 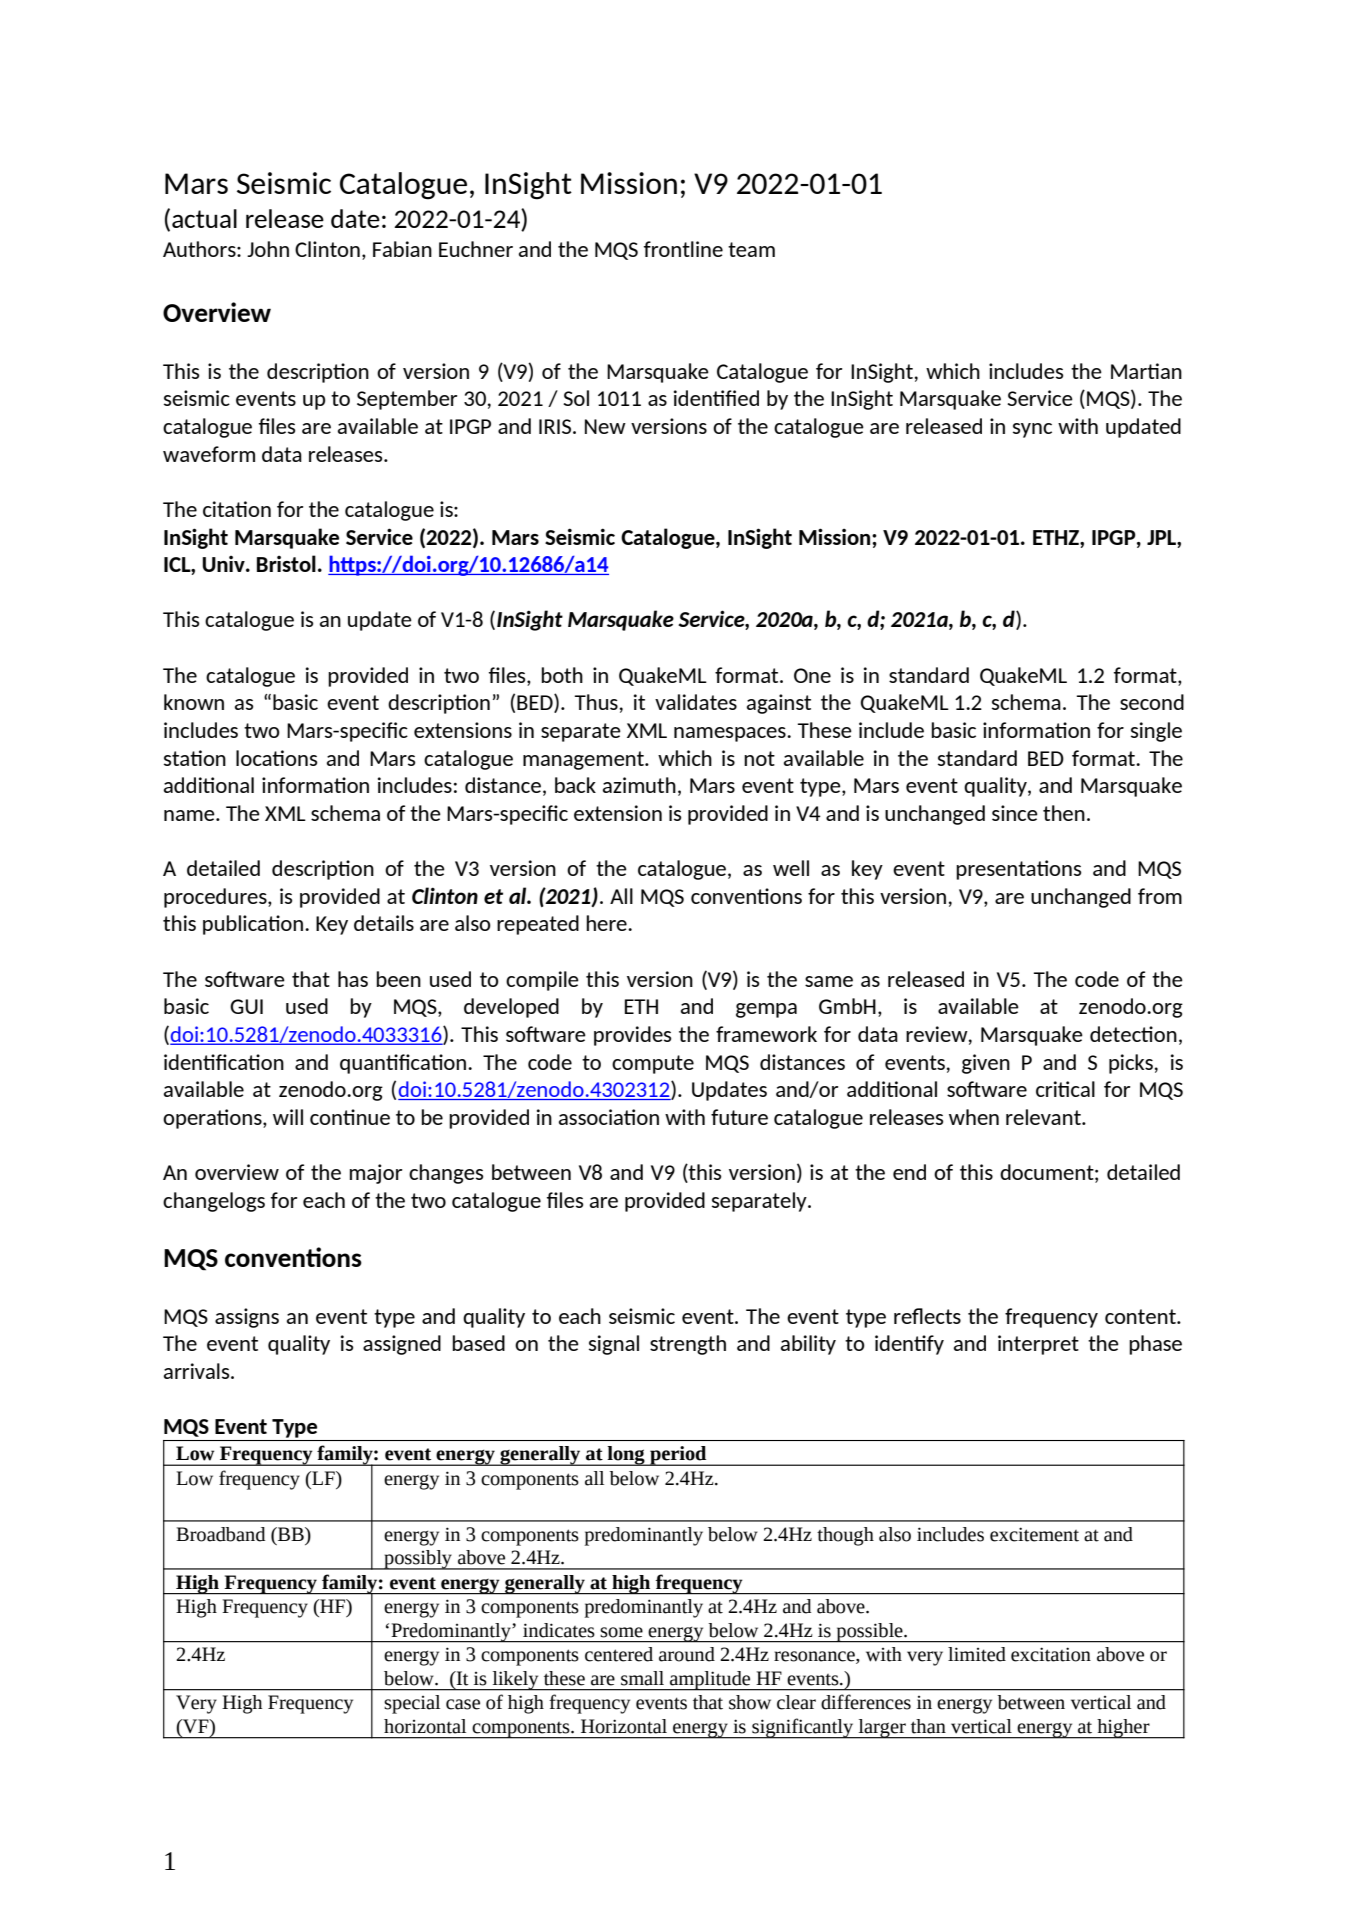 What do you see at coordinates (268, 249) in the image?
I see `John` at bounding box center [268, 249].
